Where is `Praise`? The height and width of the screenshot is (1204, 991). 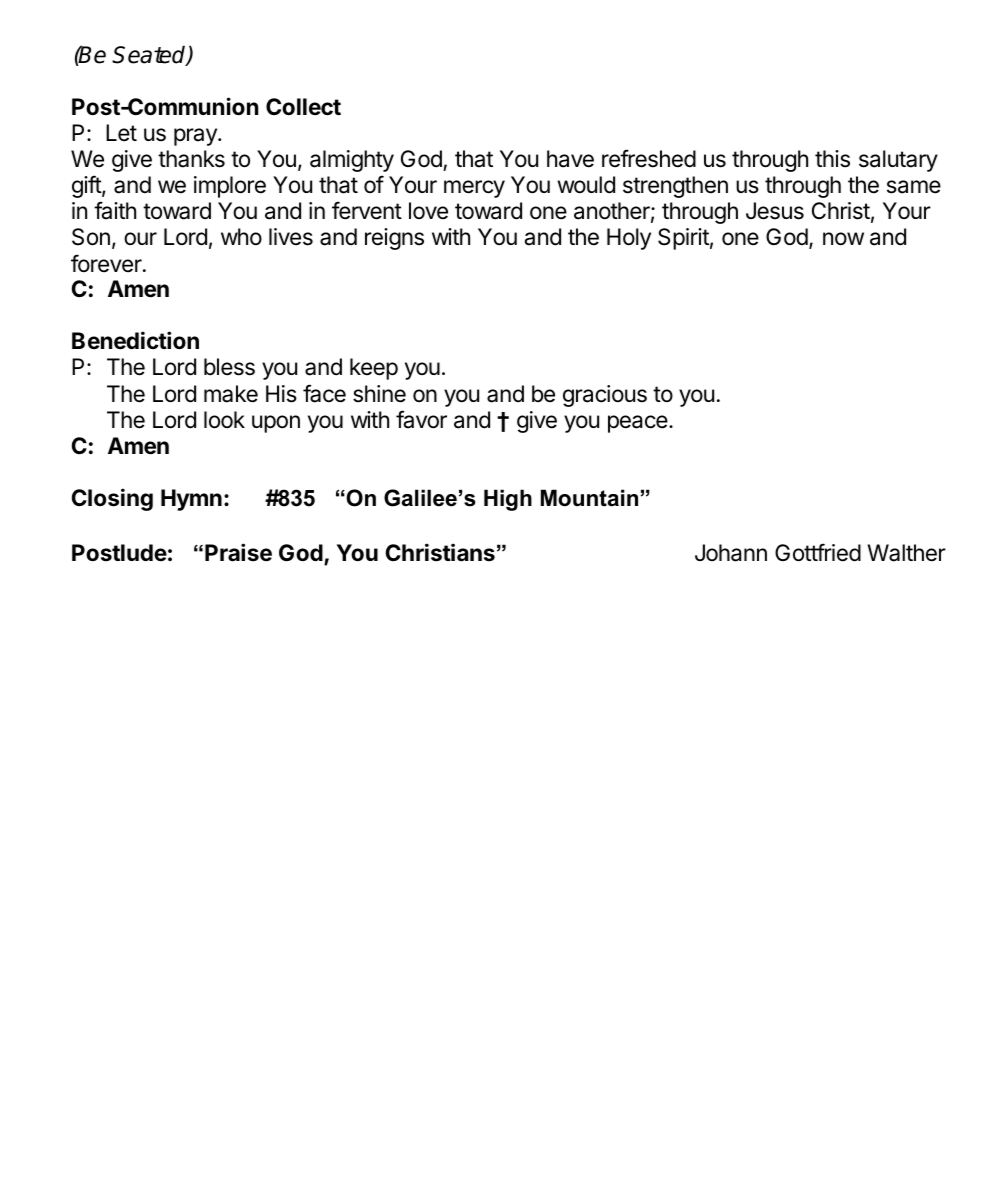 Praise is located at coordinates (238, 552).
